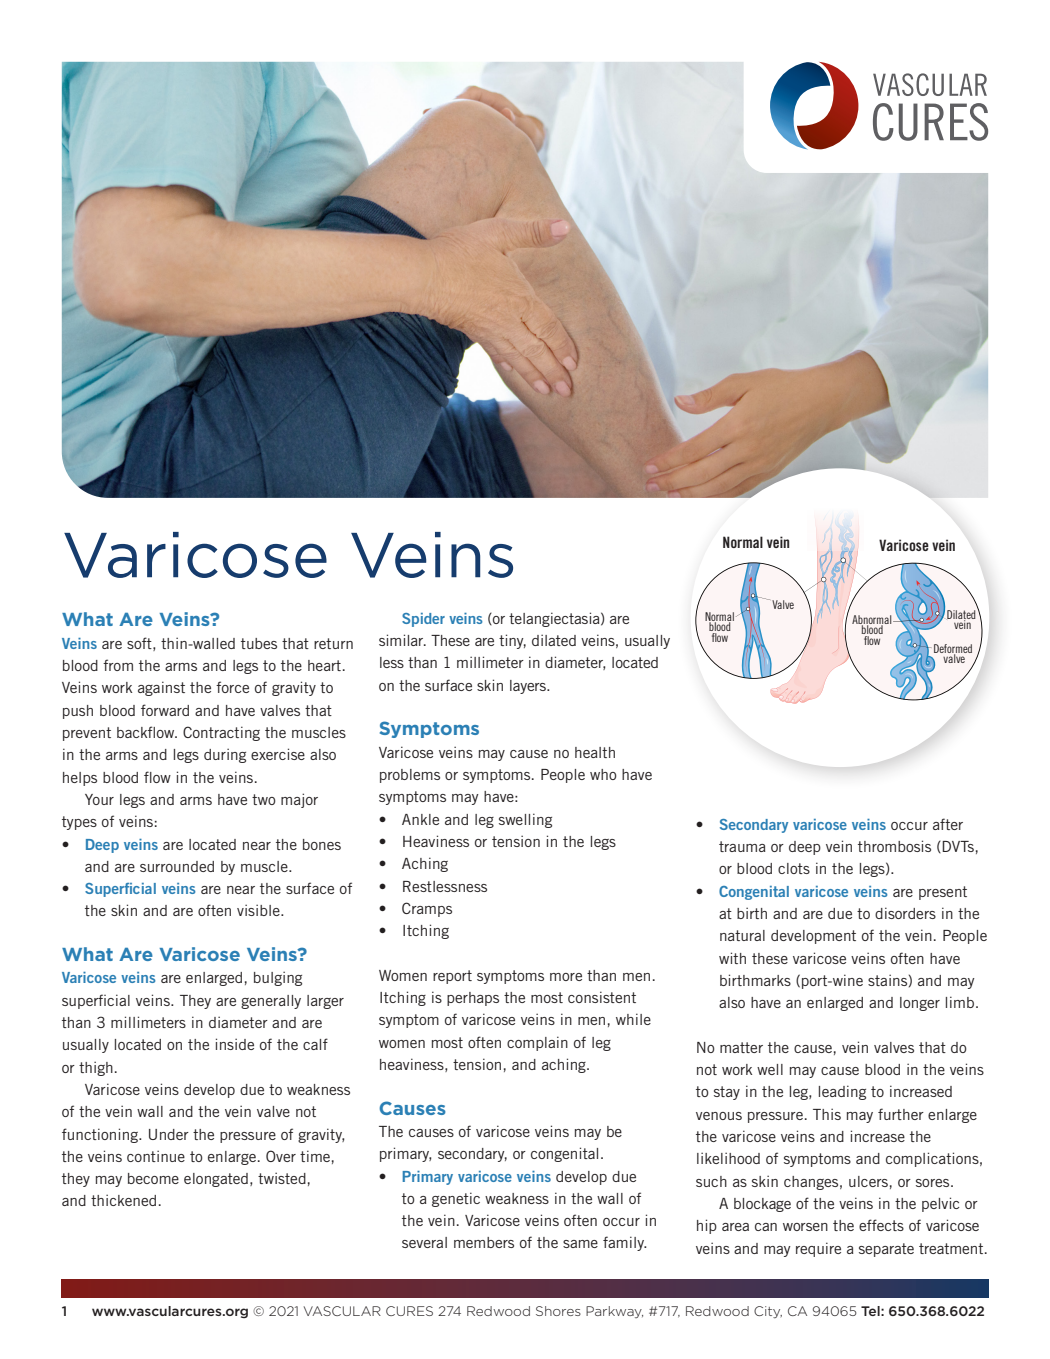 This document has width=1050, height=1359. Describe the element at coordinates (868, 1181) in the document. I see `ulcers` at that location.
